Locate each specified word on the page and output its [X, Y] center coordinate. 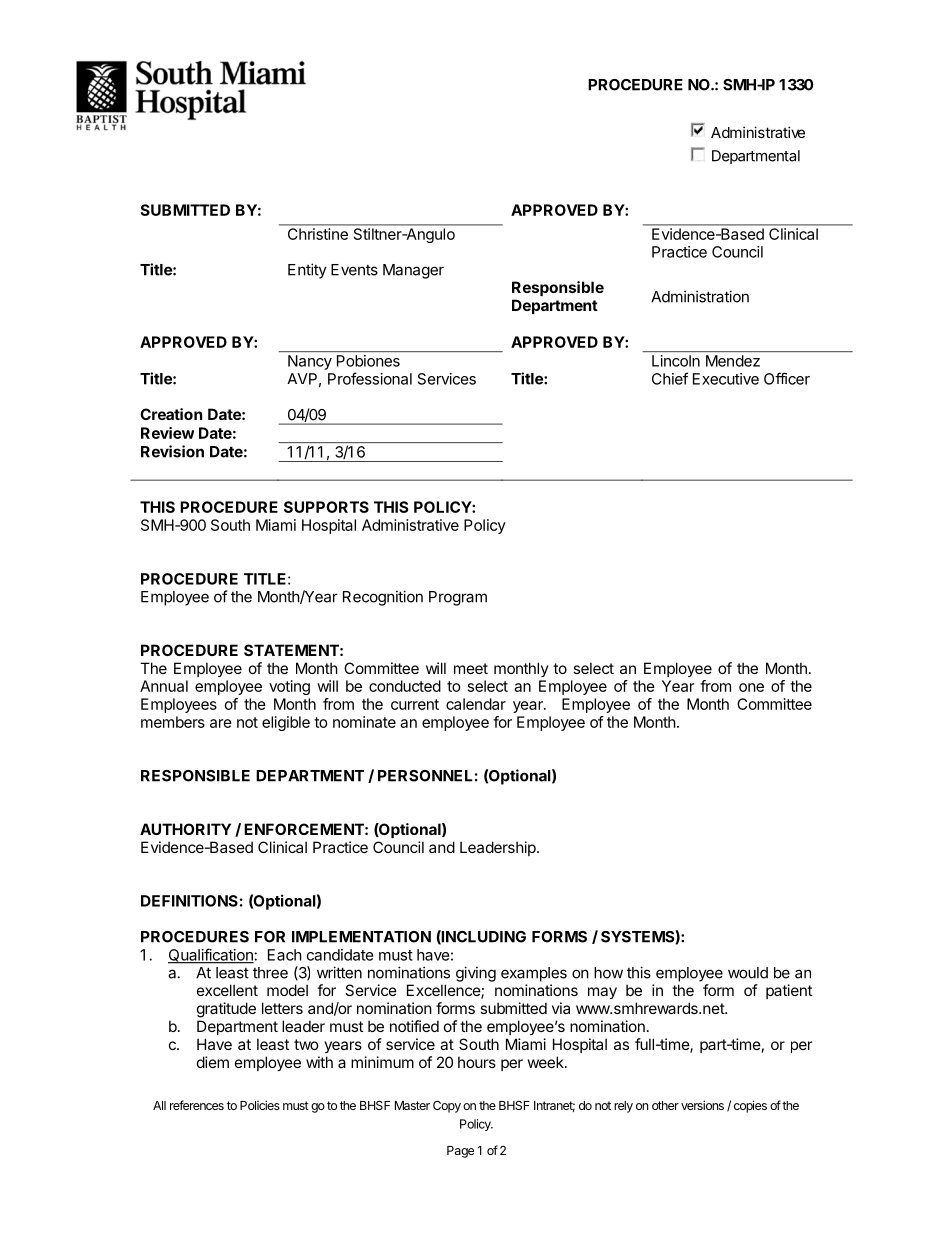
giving [476, 974]
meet [471, 668]
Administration [700, 296]
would [748, 973]
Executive [726, 379]
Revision [172, 451]
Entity [307, 271]
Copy [447, 1107]
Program [458, 598]
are [221, 723]
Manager [413, 271]
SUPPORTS [326, 507]
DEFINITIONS [189, 901]
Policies [260, 1105]
